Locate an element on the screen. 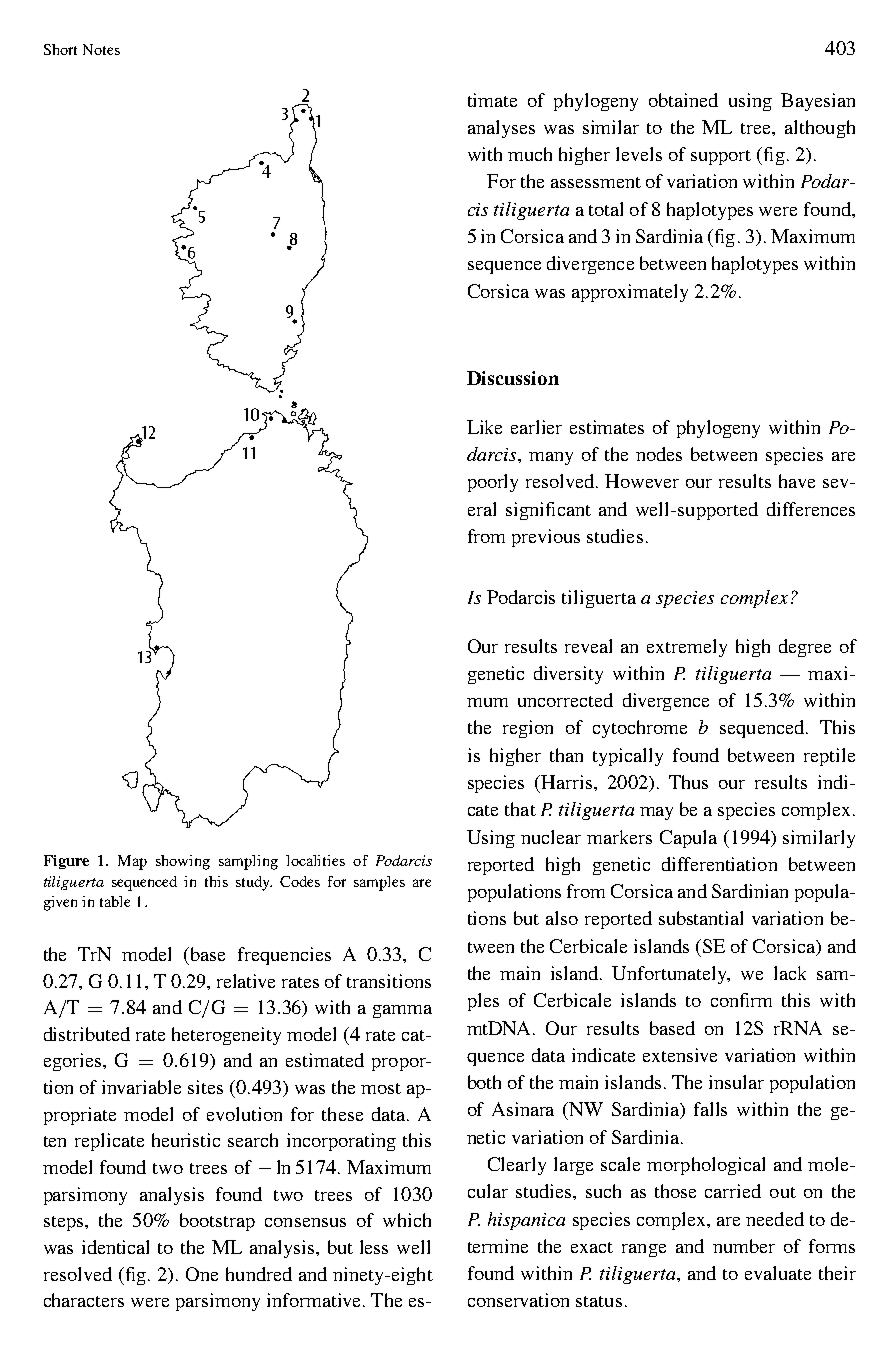 The width and height of the screenshot is (896, 1352). poorly is located at coordinates (493, 483).
